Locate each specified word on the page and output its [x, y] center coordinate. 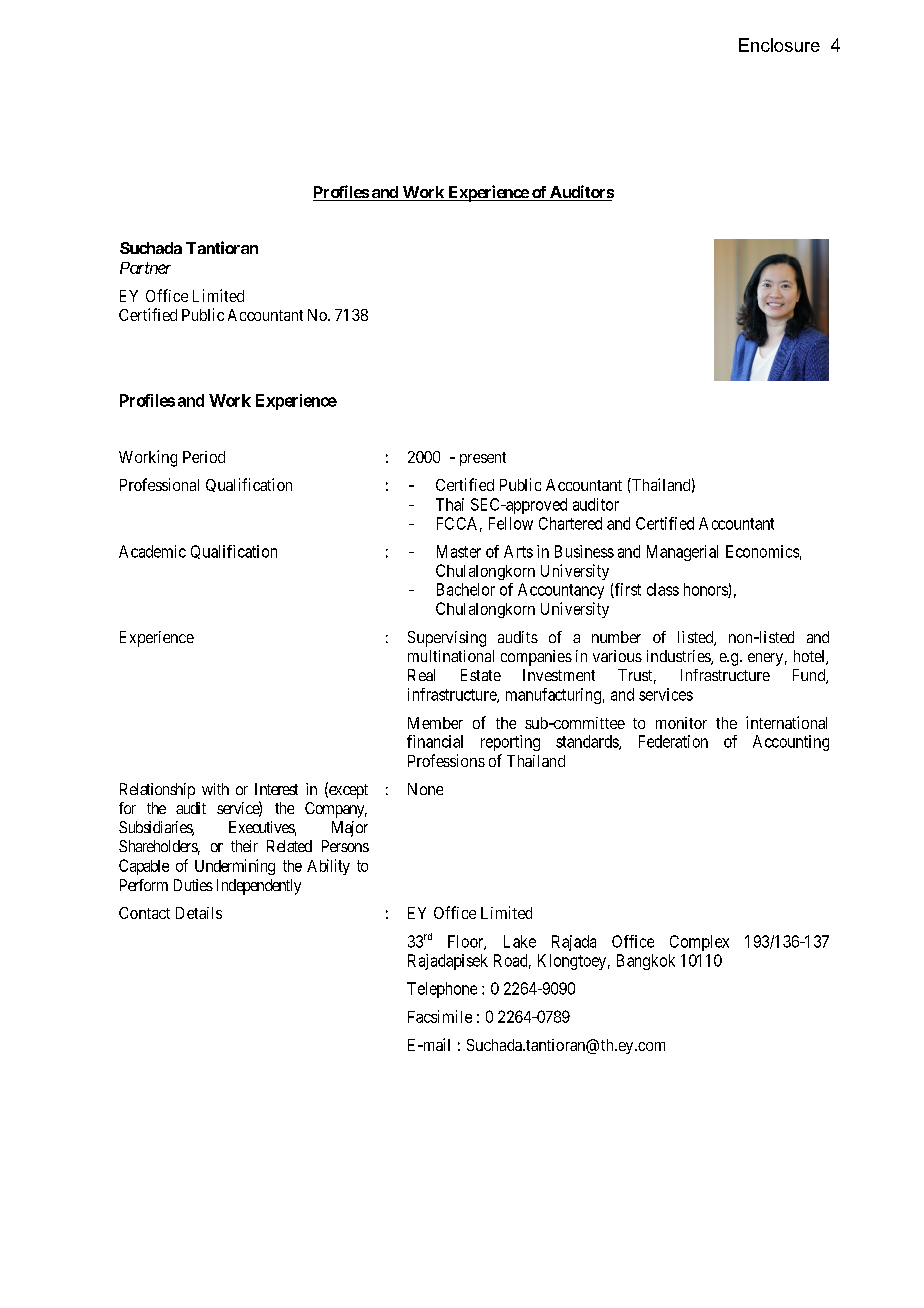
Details [199, 913]
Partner [145, 268]
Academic [152, 551]
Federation [673, 741]
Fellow [511, 523]
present [483, 459]
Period [204, 457]
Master [459, 551]
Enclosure [779, 45]
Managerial [682, 553]
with [215, 789]
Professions [446, 760]
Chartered [570, 523]
